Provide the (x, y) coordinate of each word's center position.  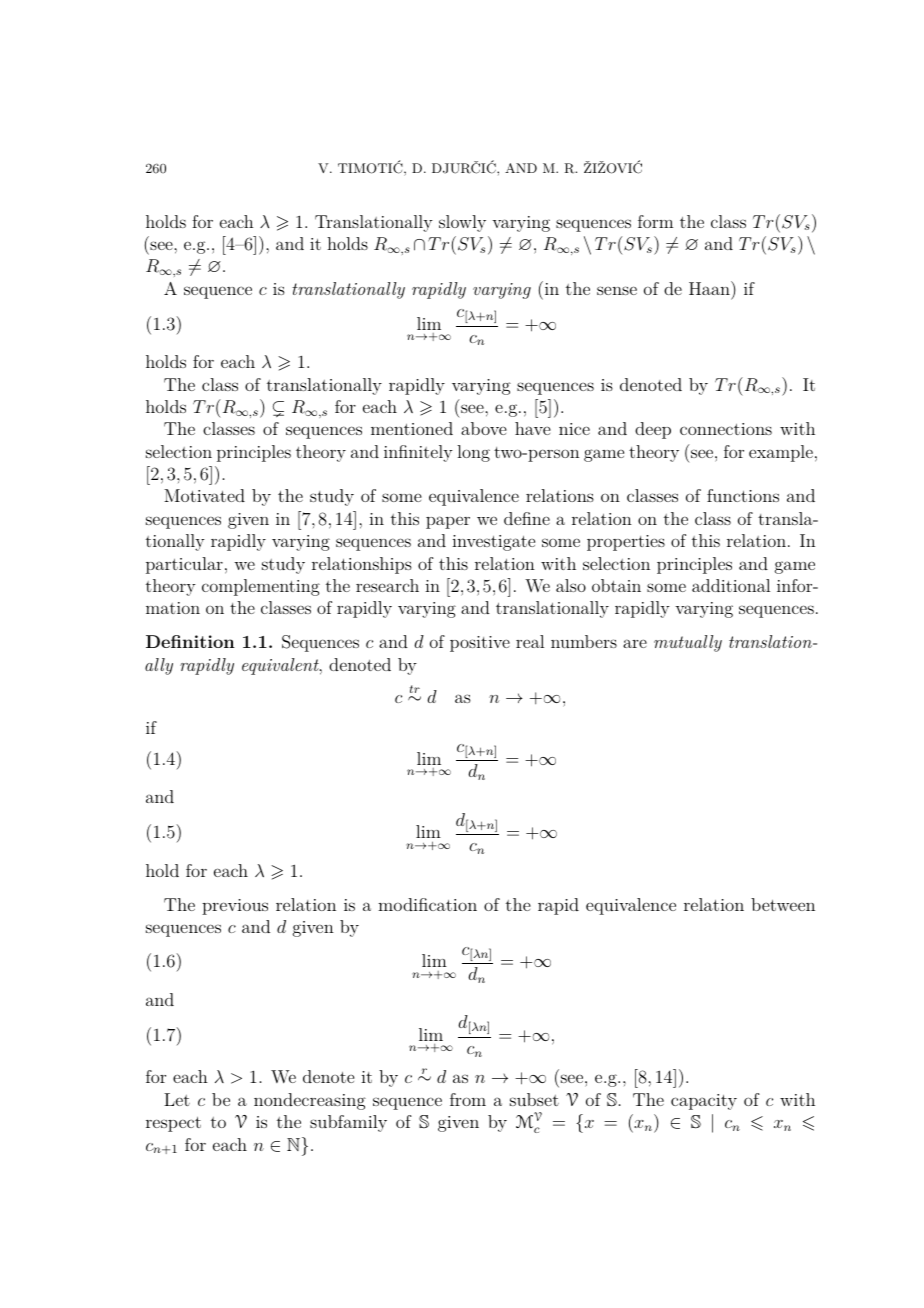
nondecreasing (310, 1101)
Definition (190, 641)
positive (480, 644)
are (635, 643)
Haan (710, 288)
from (468, 1099)
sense (617, 290)
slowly (462, 223)
